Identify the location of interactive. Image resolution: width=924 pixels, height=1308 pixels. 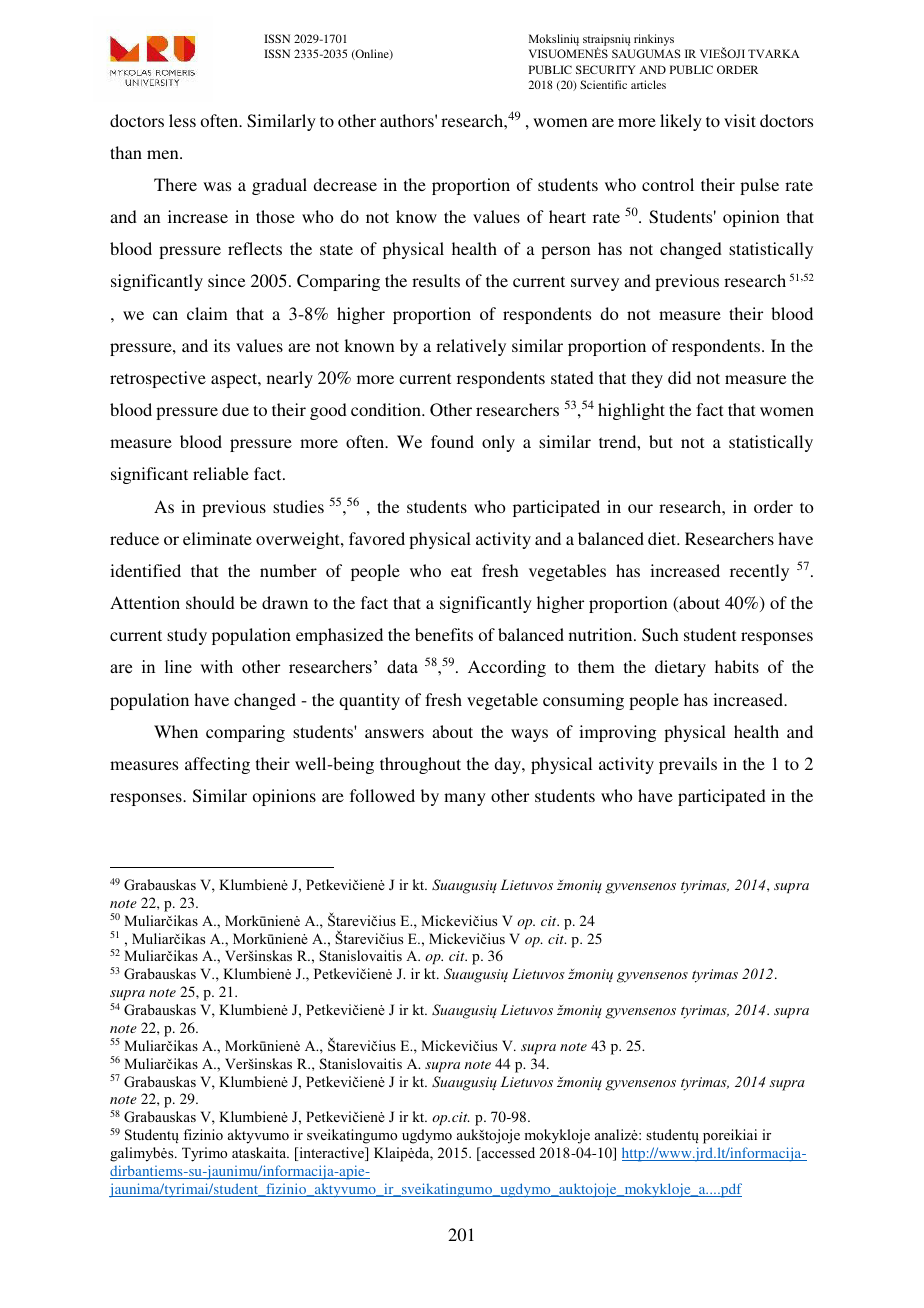
(331, 1154).
